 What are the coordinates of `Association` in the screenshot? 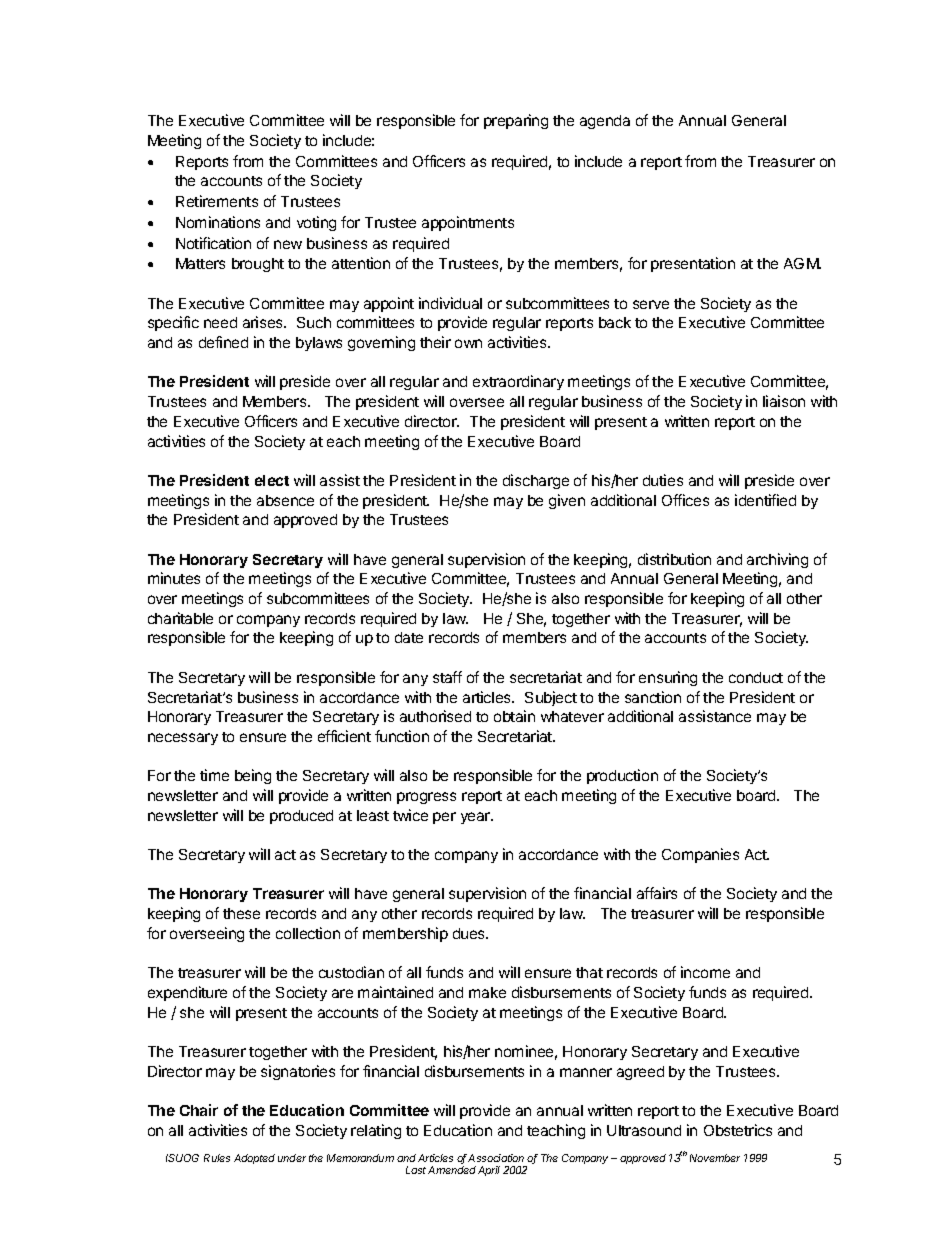 It's located at (496, 1158).
